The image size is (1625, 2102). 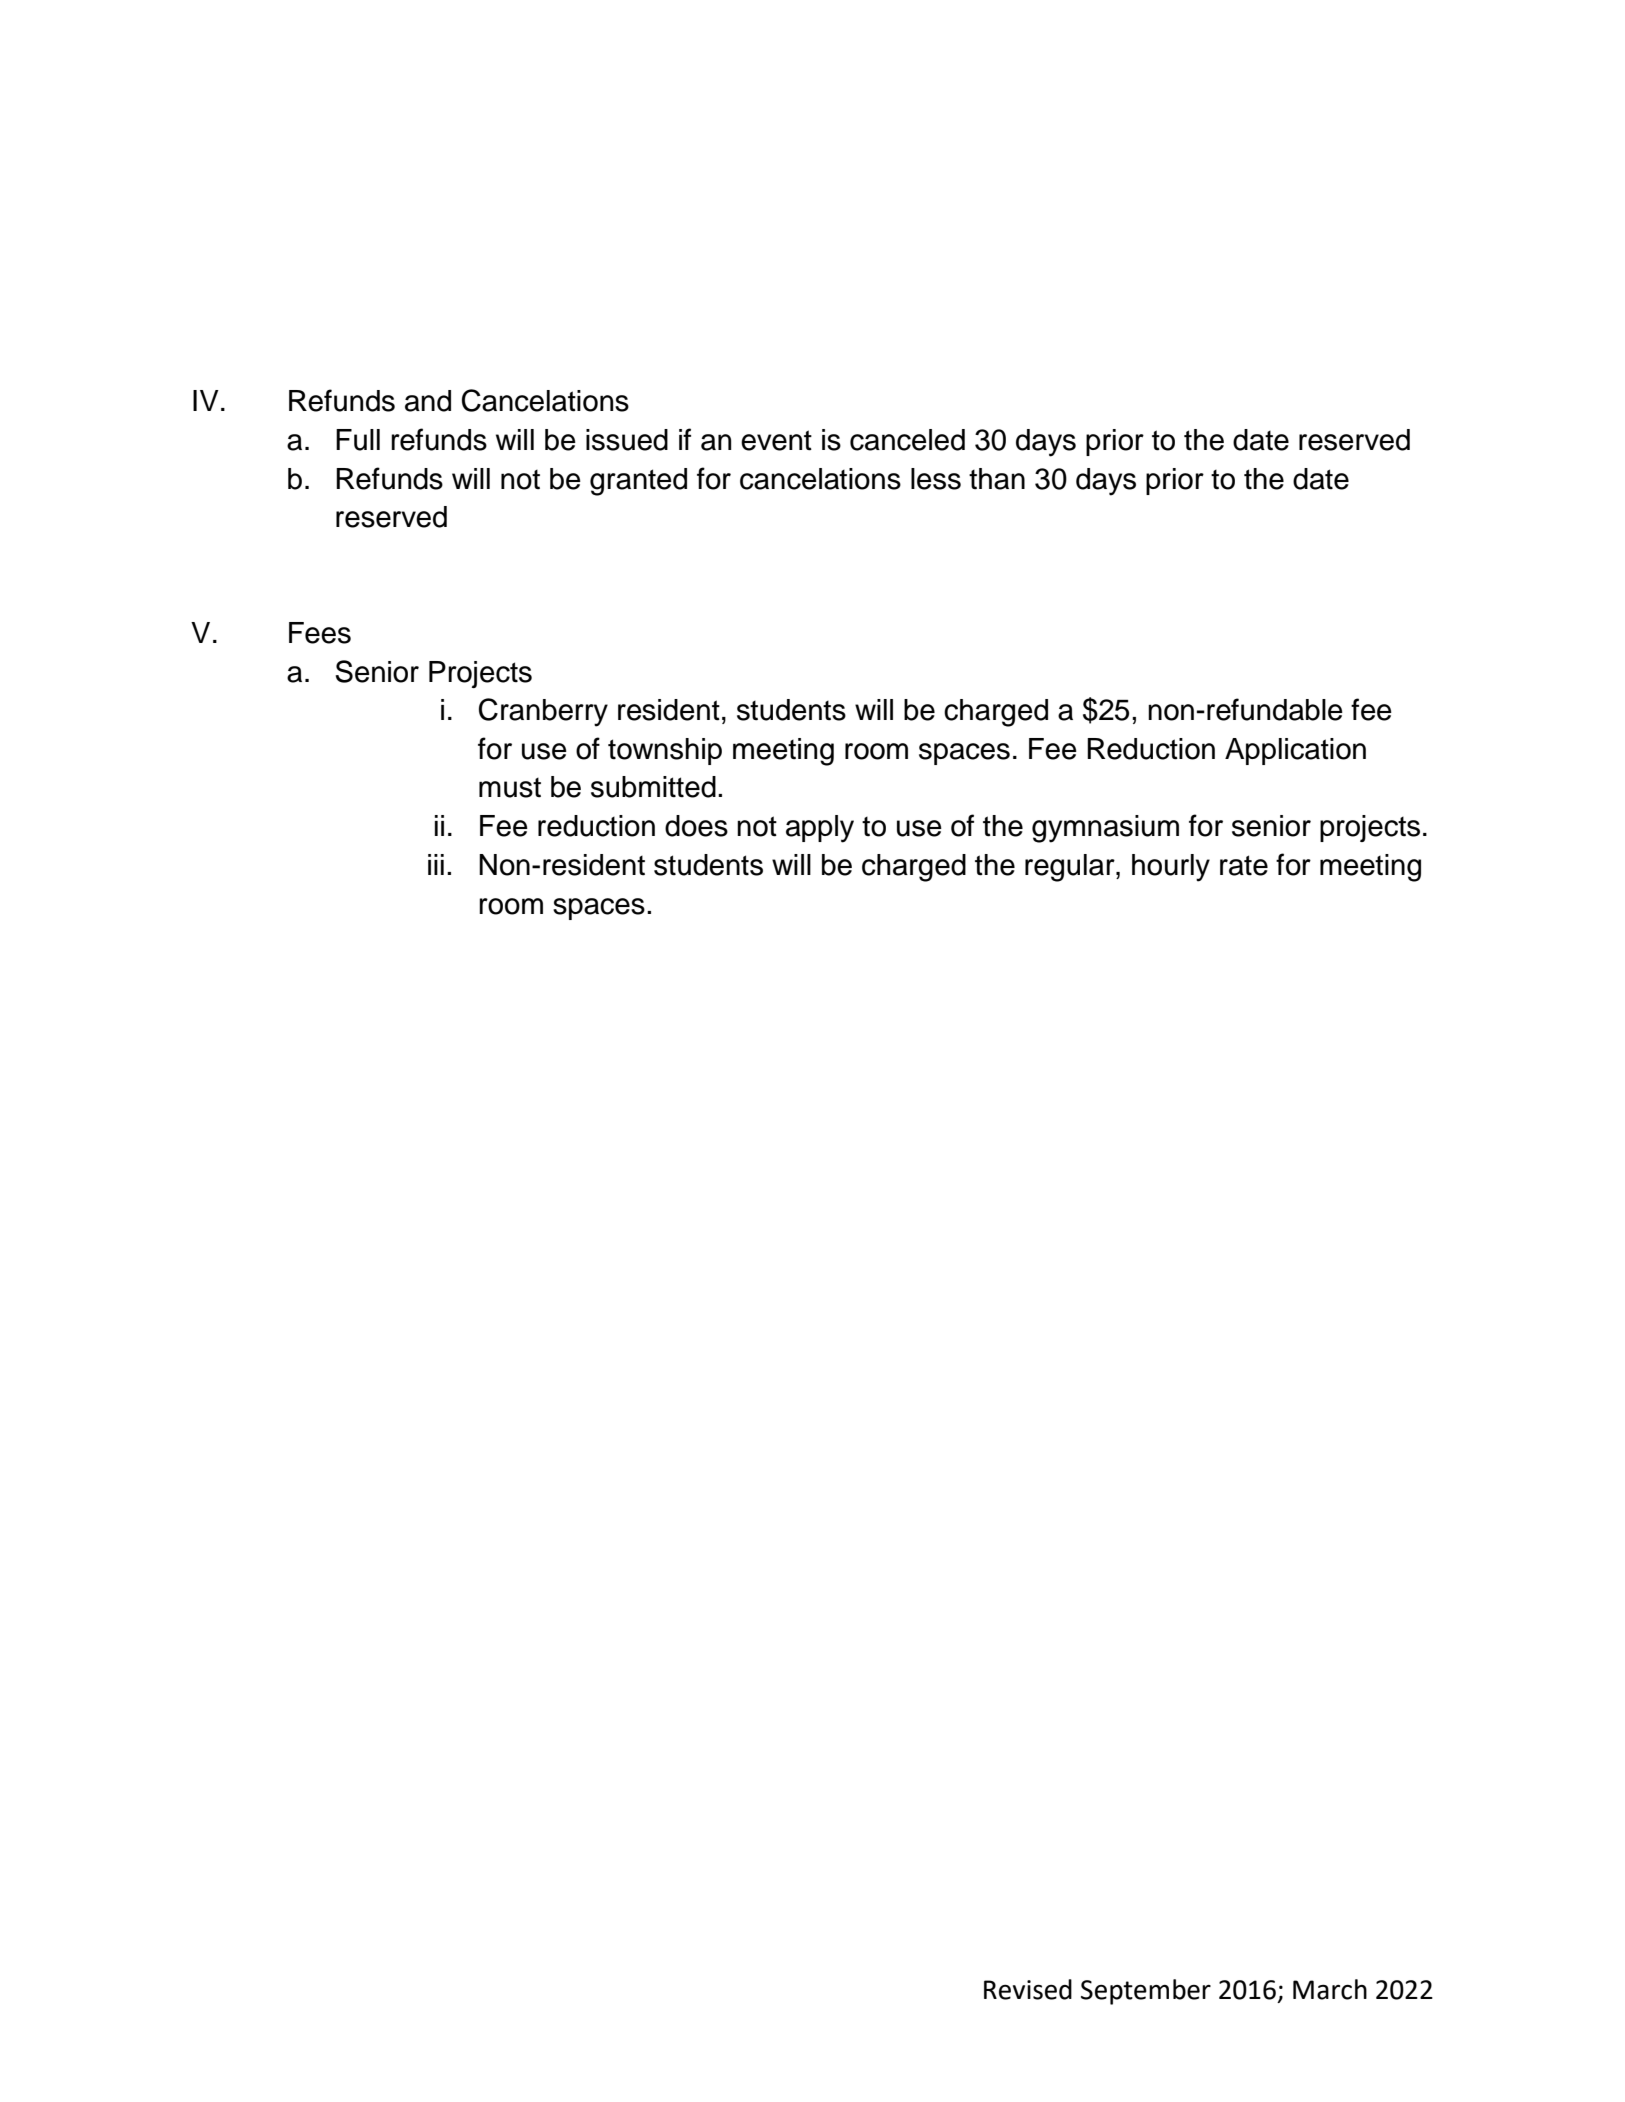 I want to click on than, so click(x=997, y=479).
